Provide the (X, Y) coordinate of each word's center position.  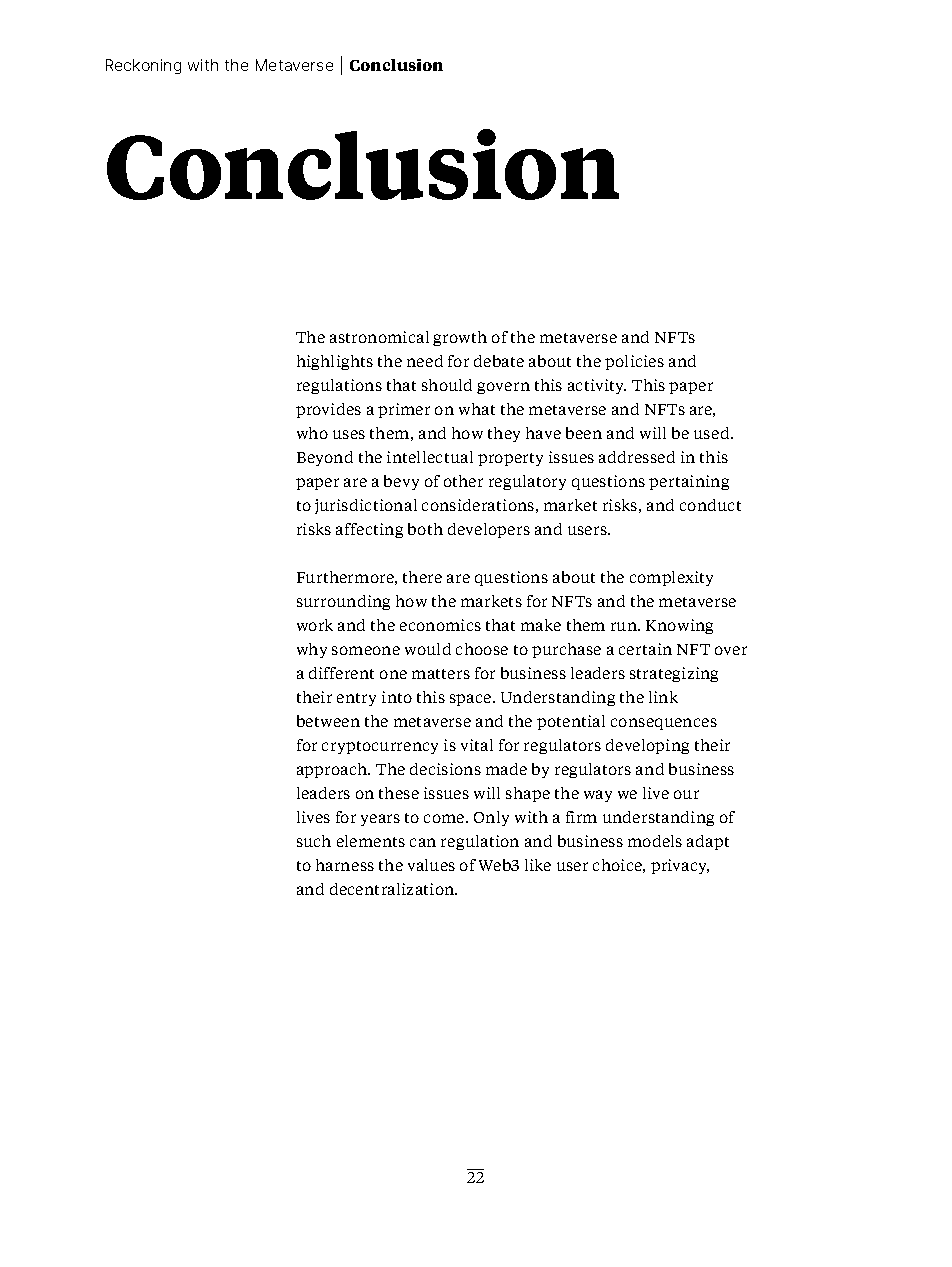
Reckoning (143, 66)
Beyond (325, 458)
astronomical (379, 337)
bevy (401, 482)
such (314, 841)
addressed (637, 457)
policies (634, 362)
